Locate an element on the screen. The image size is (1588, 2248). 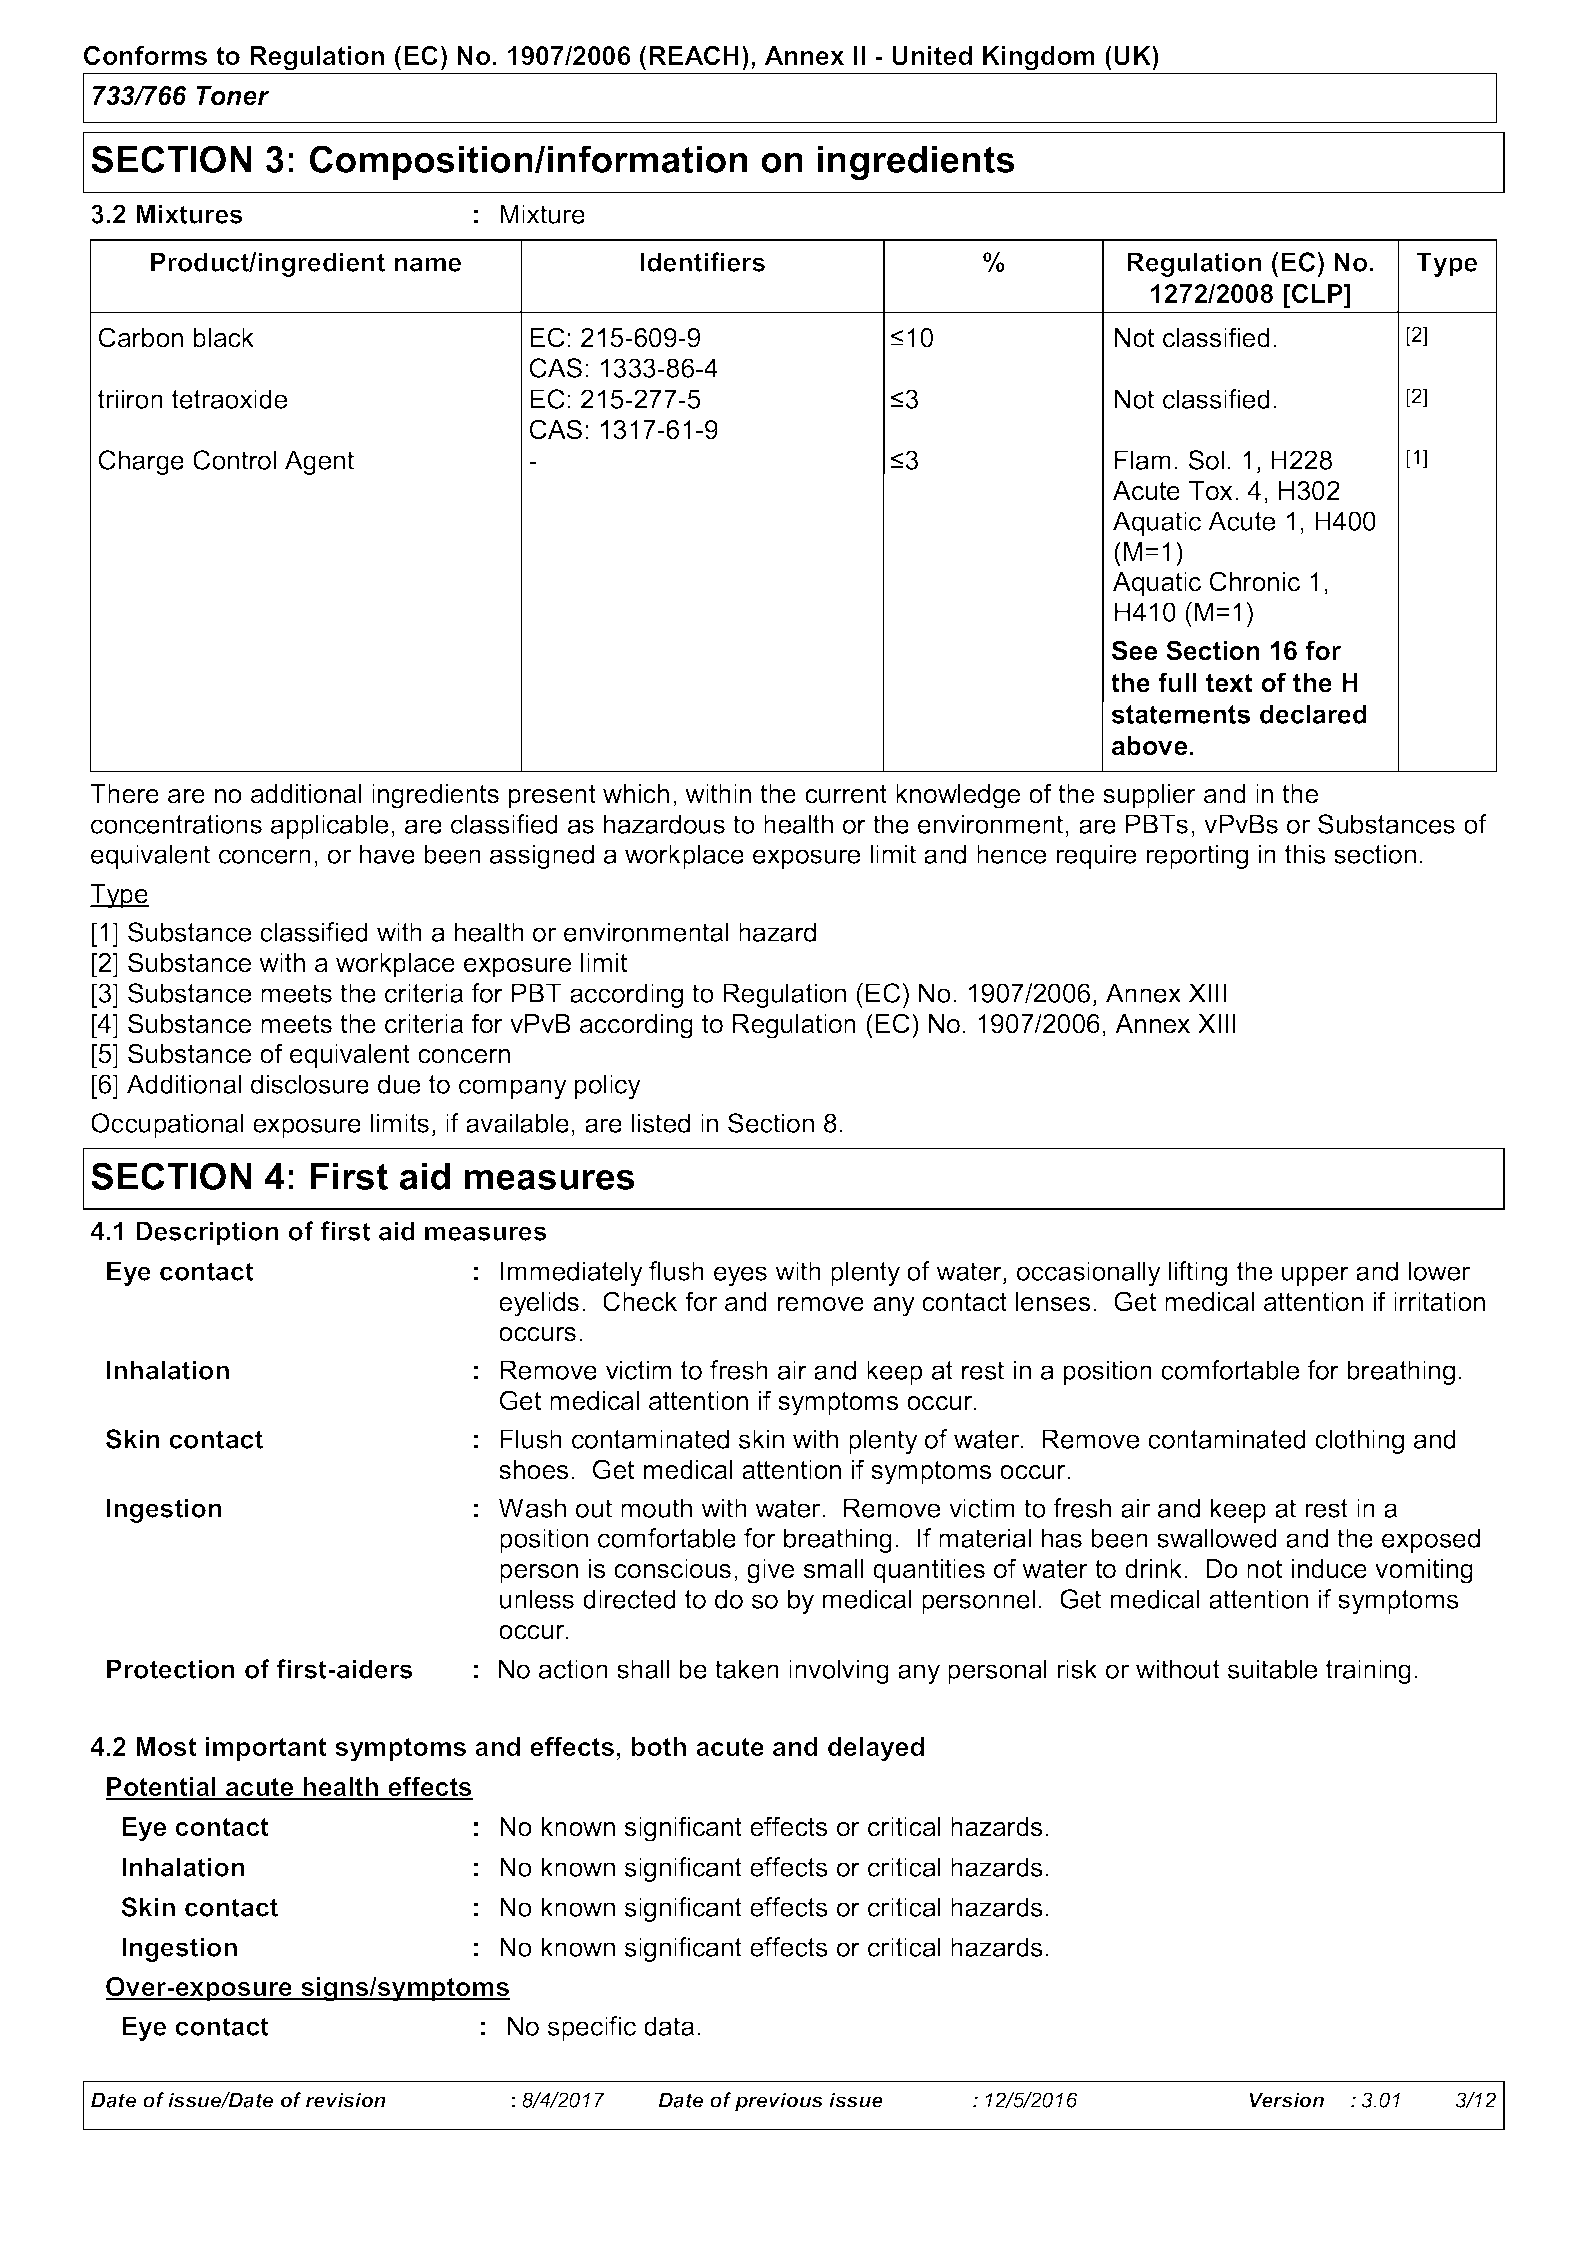
REACH is located at coordinates (694, 55).
